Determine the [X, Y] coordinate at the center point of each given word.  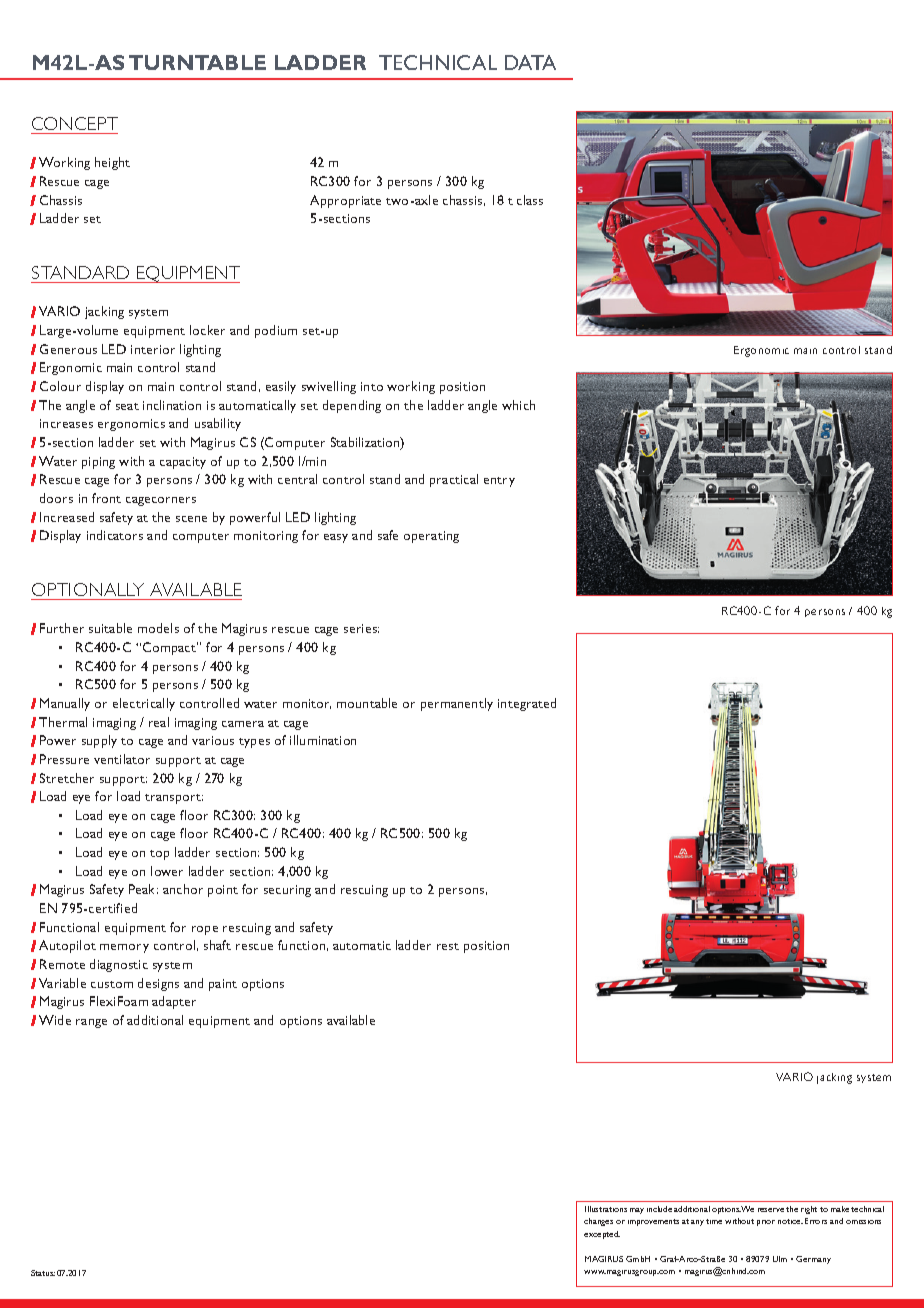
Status [43, 1273]
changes [598, 1222]
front [106, 498]
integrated [527, 704]
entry [499, 482]
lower [167, 871]
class [530, 200]
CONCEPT [75, 123]
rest [448, 946]
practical [454, 480]
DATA [530, 62]
